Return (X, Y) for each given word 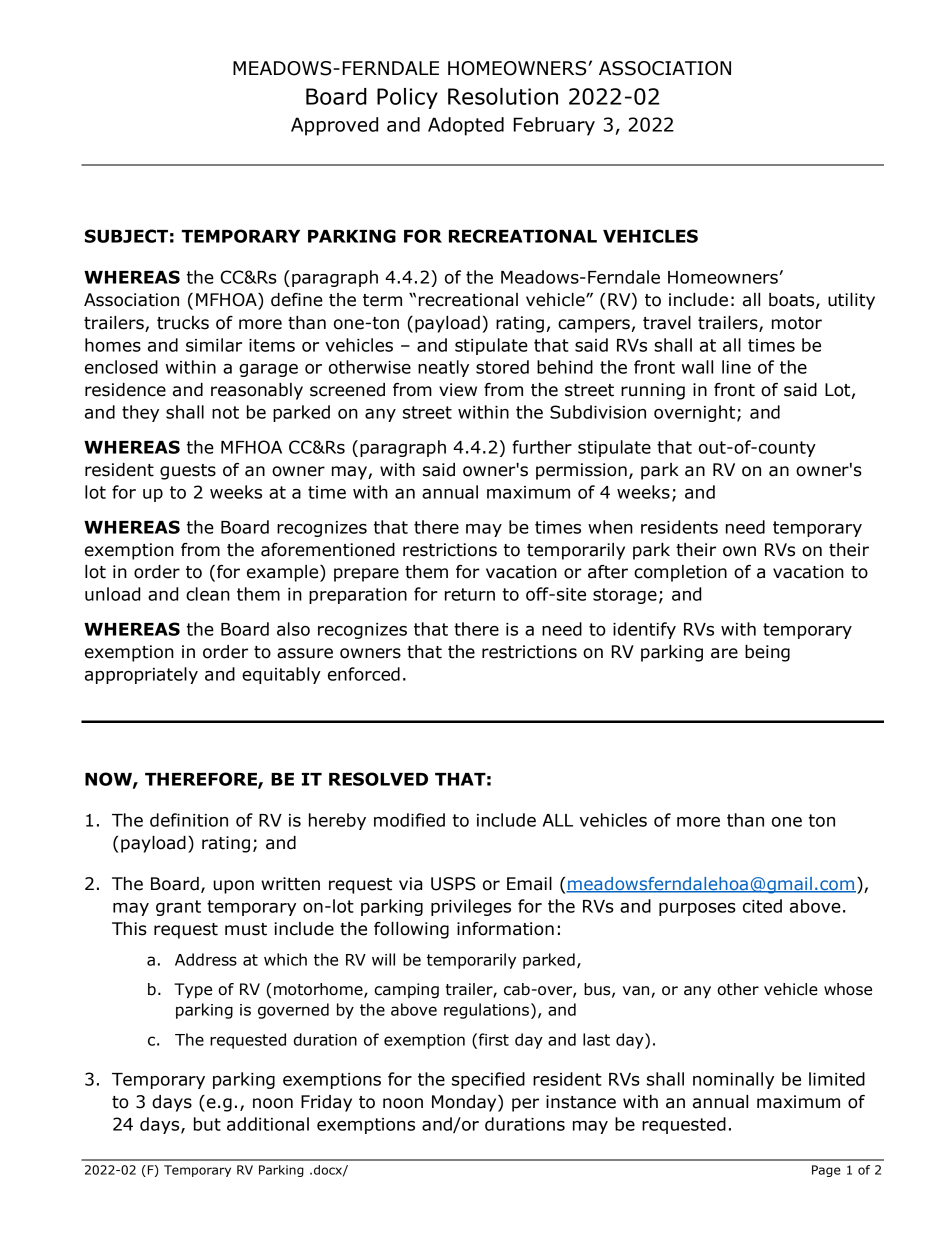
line (736, 367)
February (554, 126)
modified (409, 820)
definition (189, 820)
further (542, 447)
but (207, 1124)
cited (762, 906)
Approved (334, 126)
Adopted (466, 126)
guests (188, 472)
